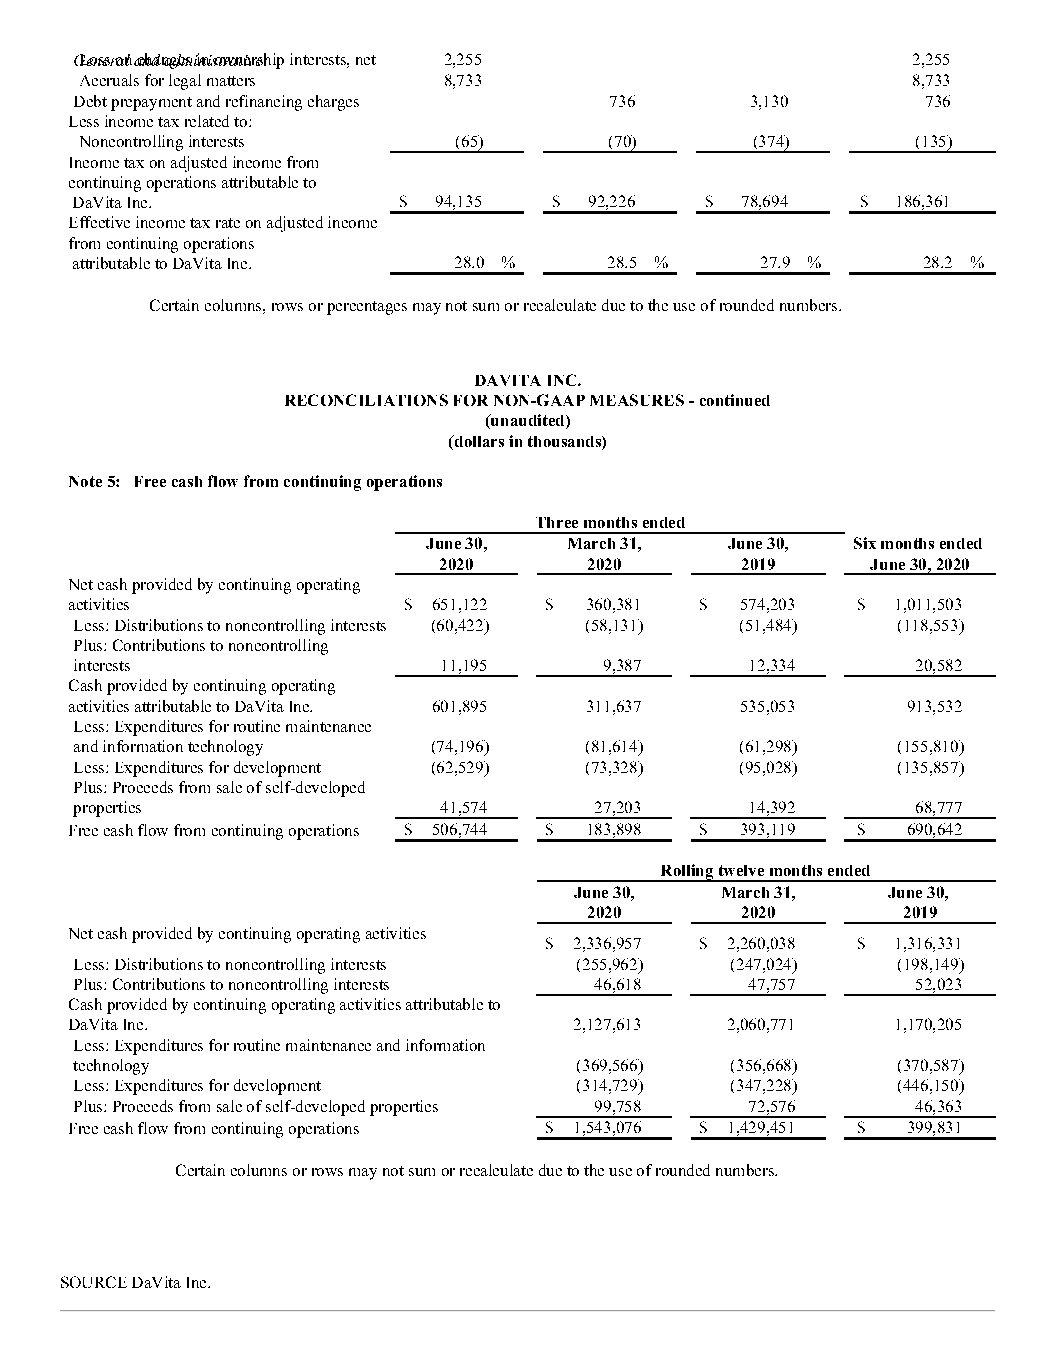 The width and height of the screenshot is (1056, 1366). I want to click on SOURCE, so click(94, 1282).
